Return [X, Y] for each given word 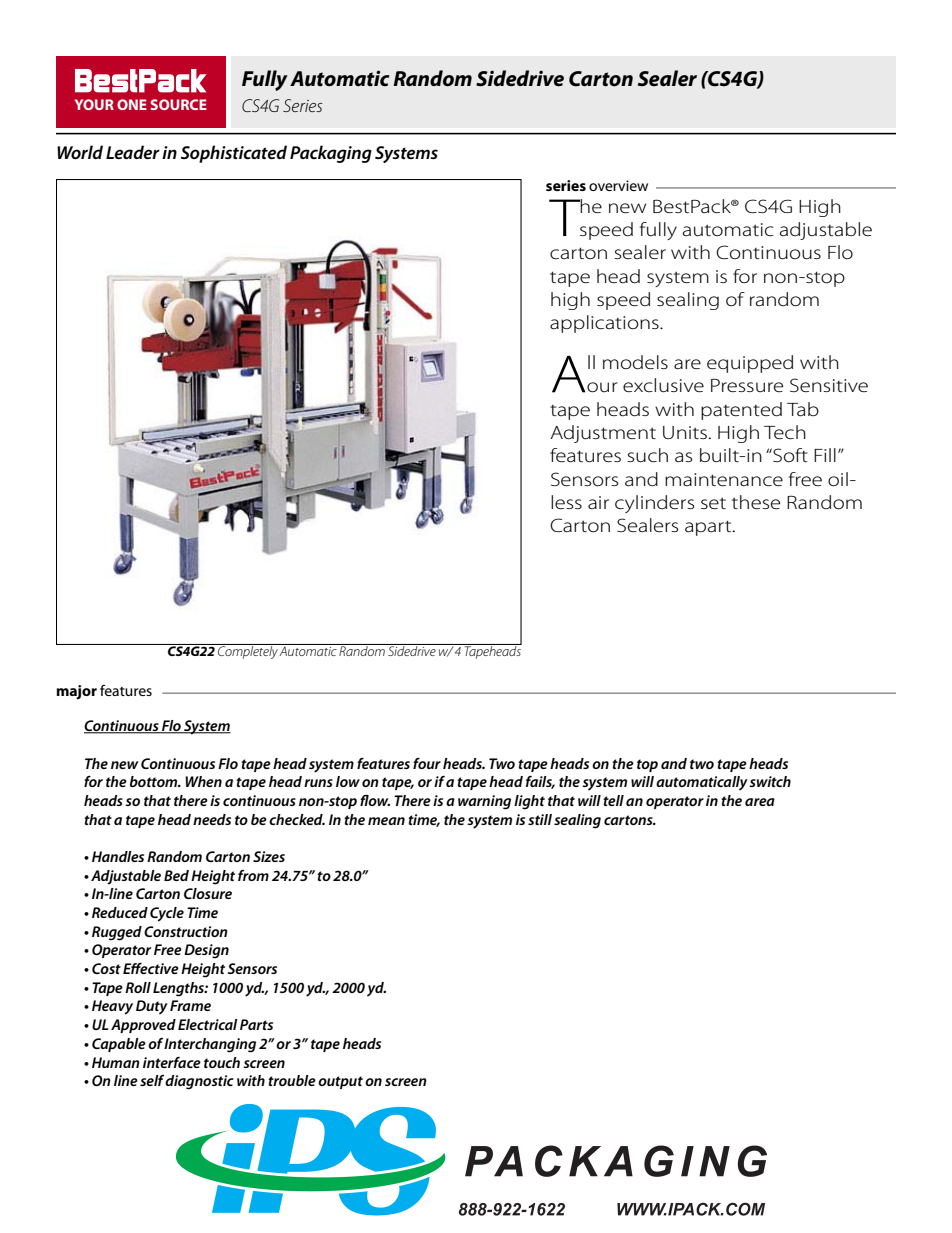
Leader [133, 152]
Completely [247, 651]
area [760, 802]
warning [484, 802]
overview [618, 185]
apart [709, 528]
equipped [750, 364]
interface [172, 1062]
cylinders [655, 504]
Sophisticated [234, 154]
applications [605, 324]
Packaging [331, 154]
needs [212, 819]
